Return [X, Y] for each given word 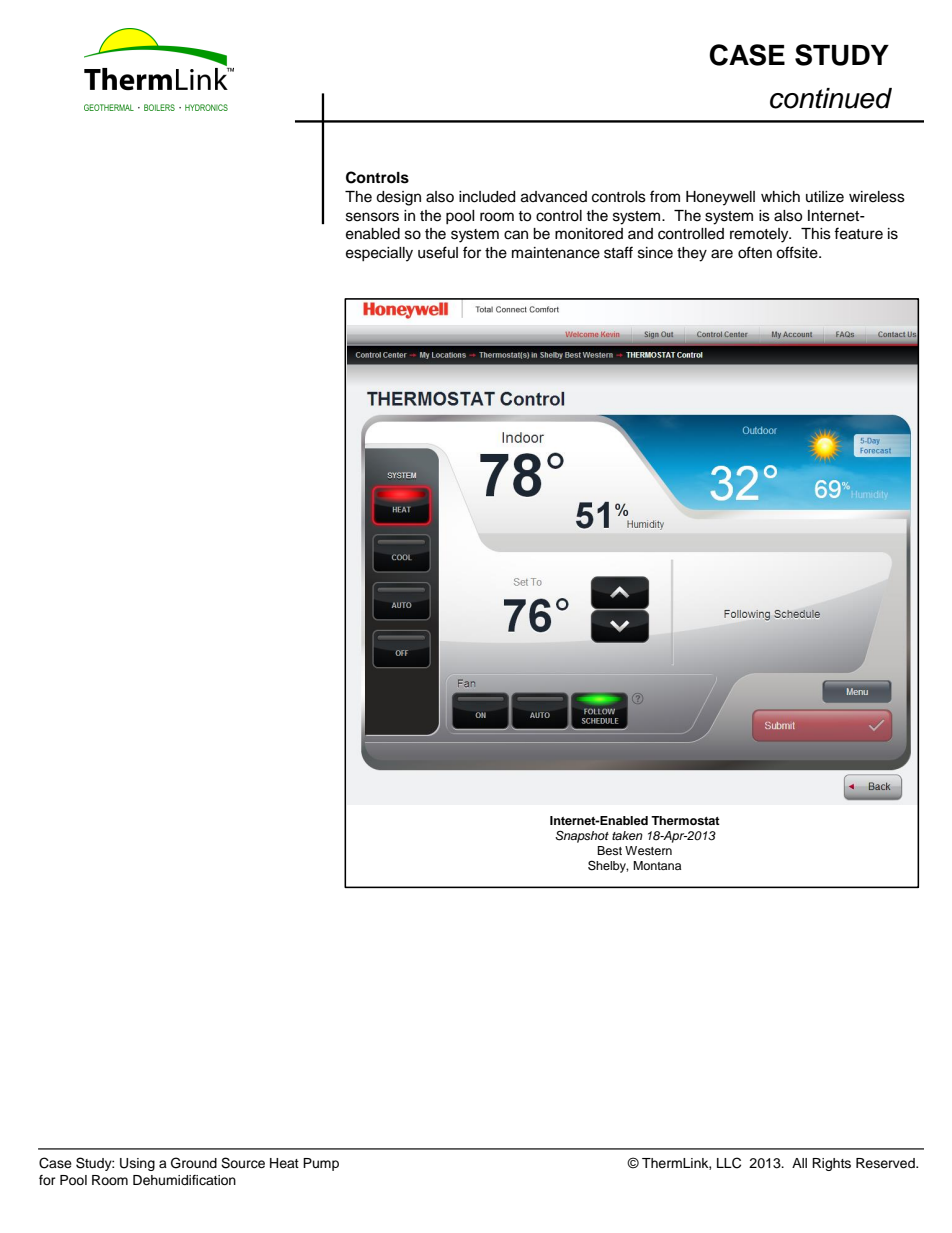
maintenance [556, 253]
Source [243, 1163]
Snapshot [582, 836]
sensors [372, 217]
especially [379, 254]
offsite [798, 252]
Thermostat [685, 820]
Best [609, 850]
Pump [321, 1164]
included [487, 197]
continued [831, 98]
